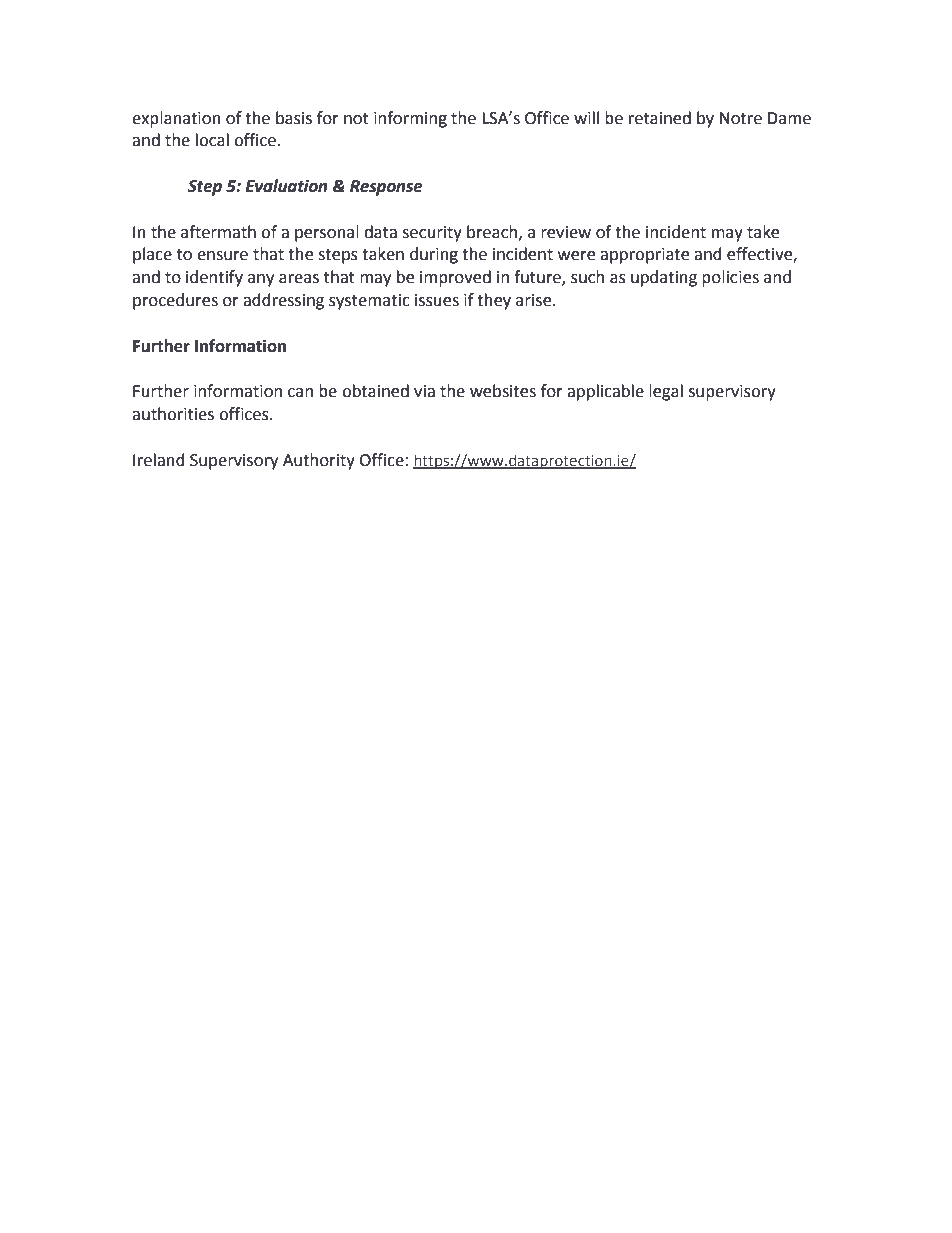 This screenshot has width=952, height=1233. Describe the element at coordinates (410, 119) in the screenshot. I see `informing` at that location.
